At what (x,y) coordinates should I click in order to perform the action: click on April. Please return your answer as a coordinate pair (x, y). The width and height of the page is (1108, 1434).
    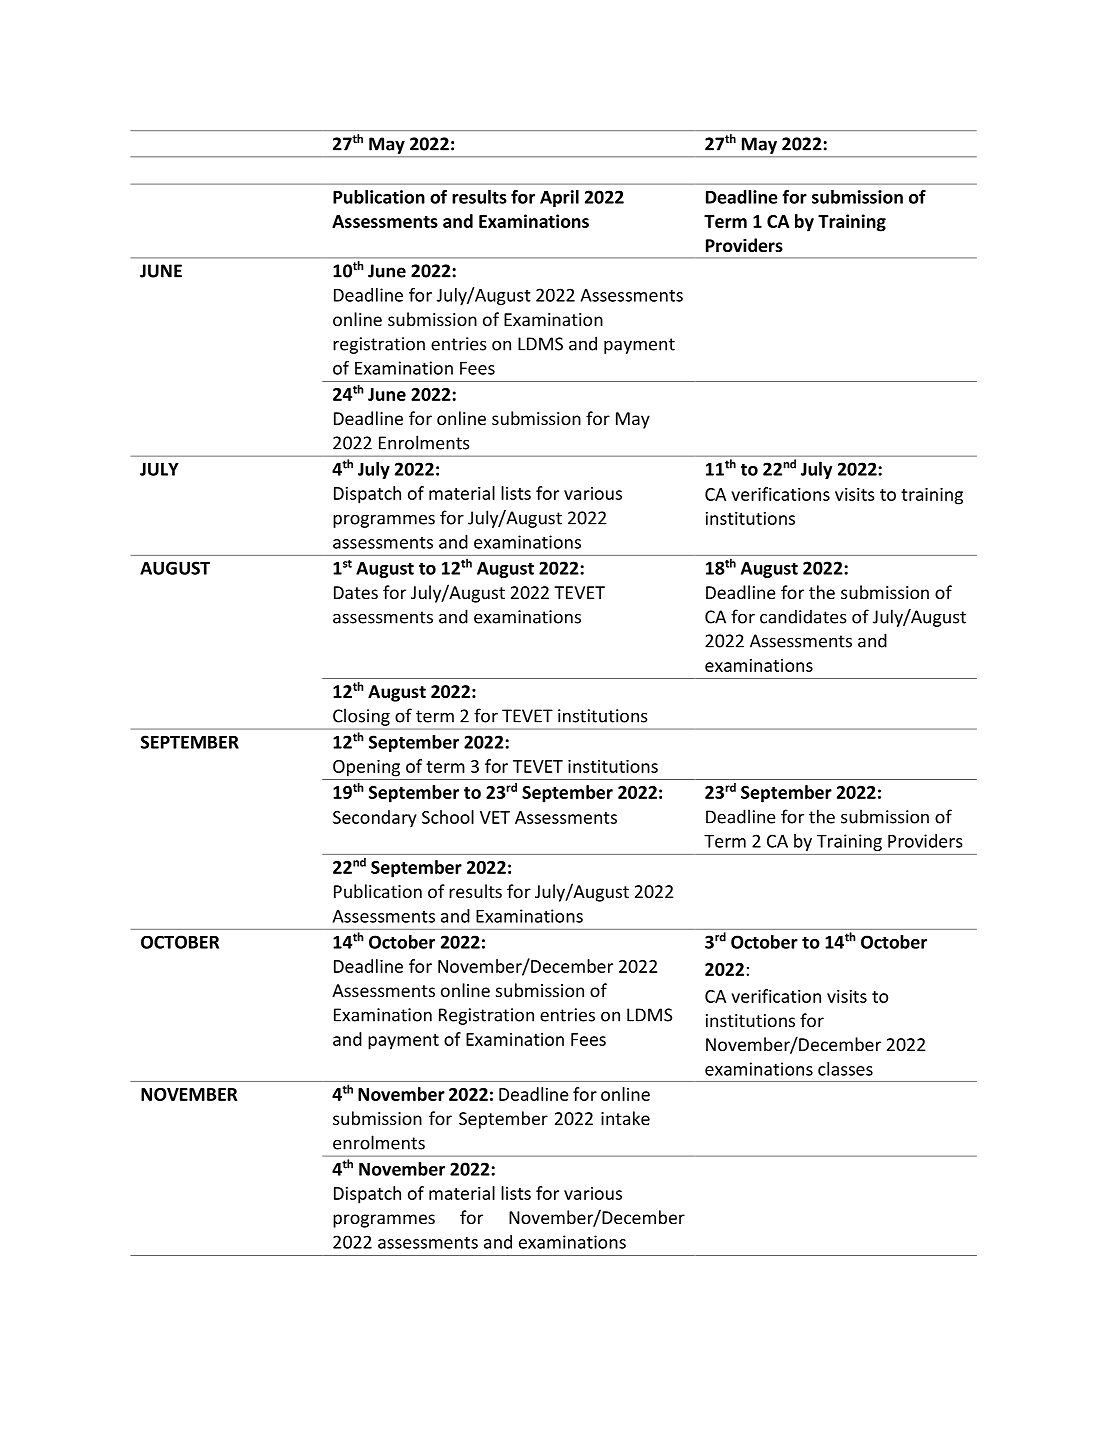
    Looking at the image, I should click on (559, 198).
